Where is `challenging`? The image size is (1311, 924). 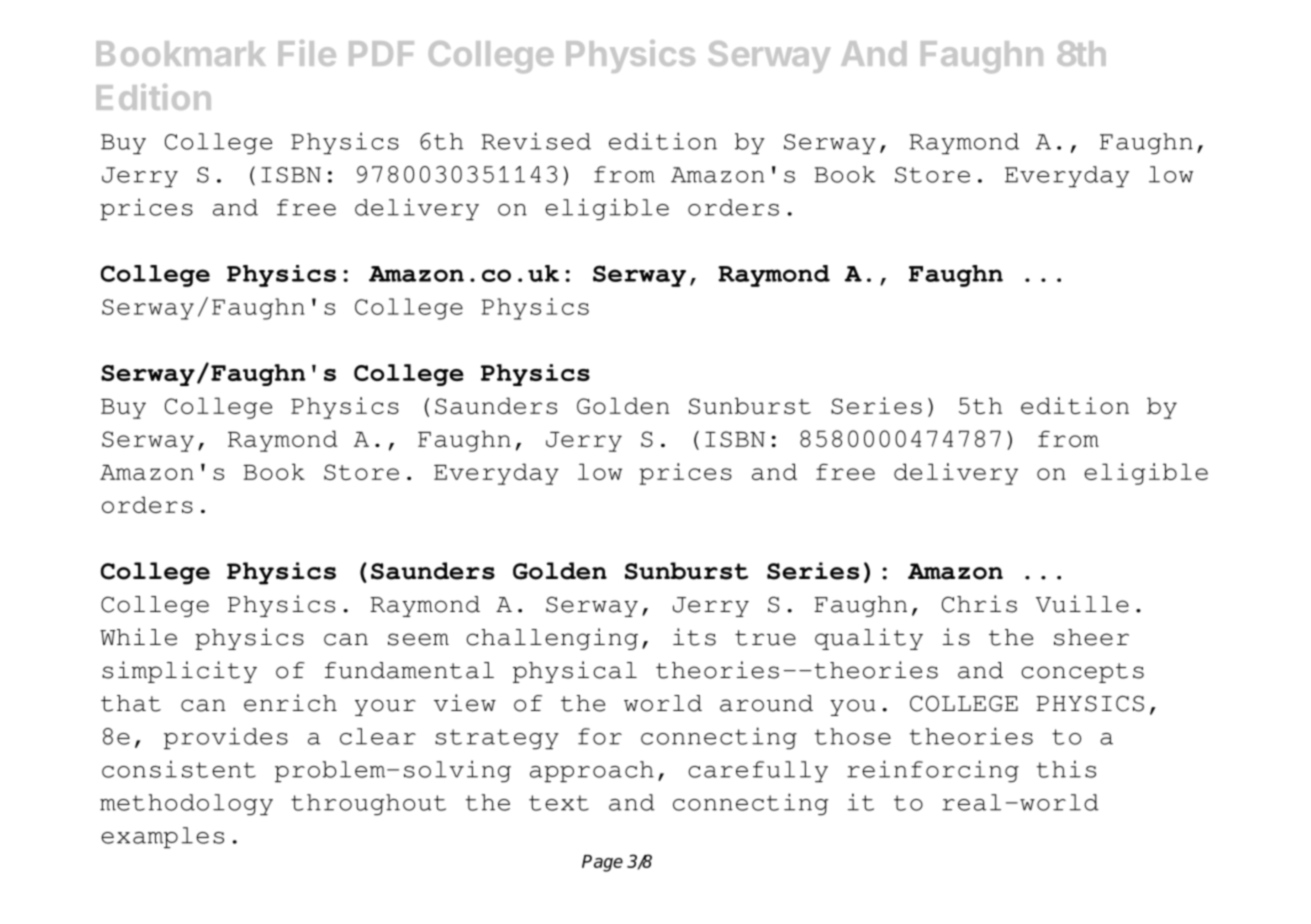
challenging is located at coordinates (552, 639).
